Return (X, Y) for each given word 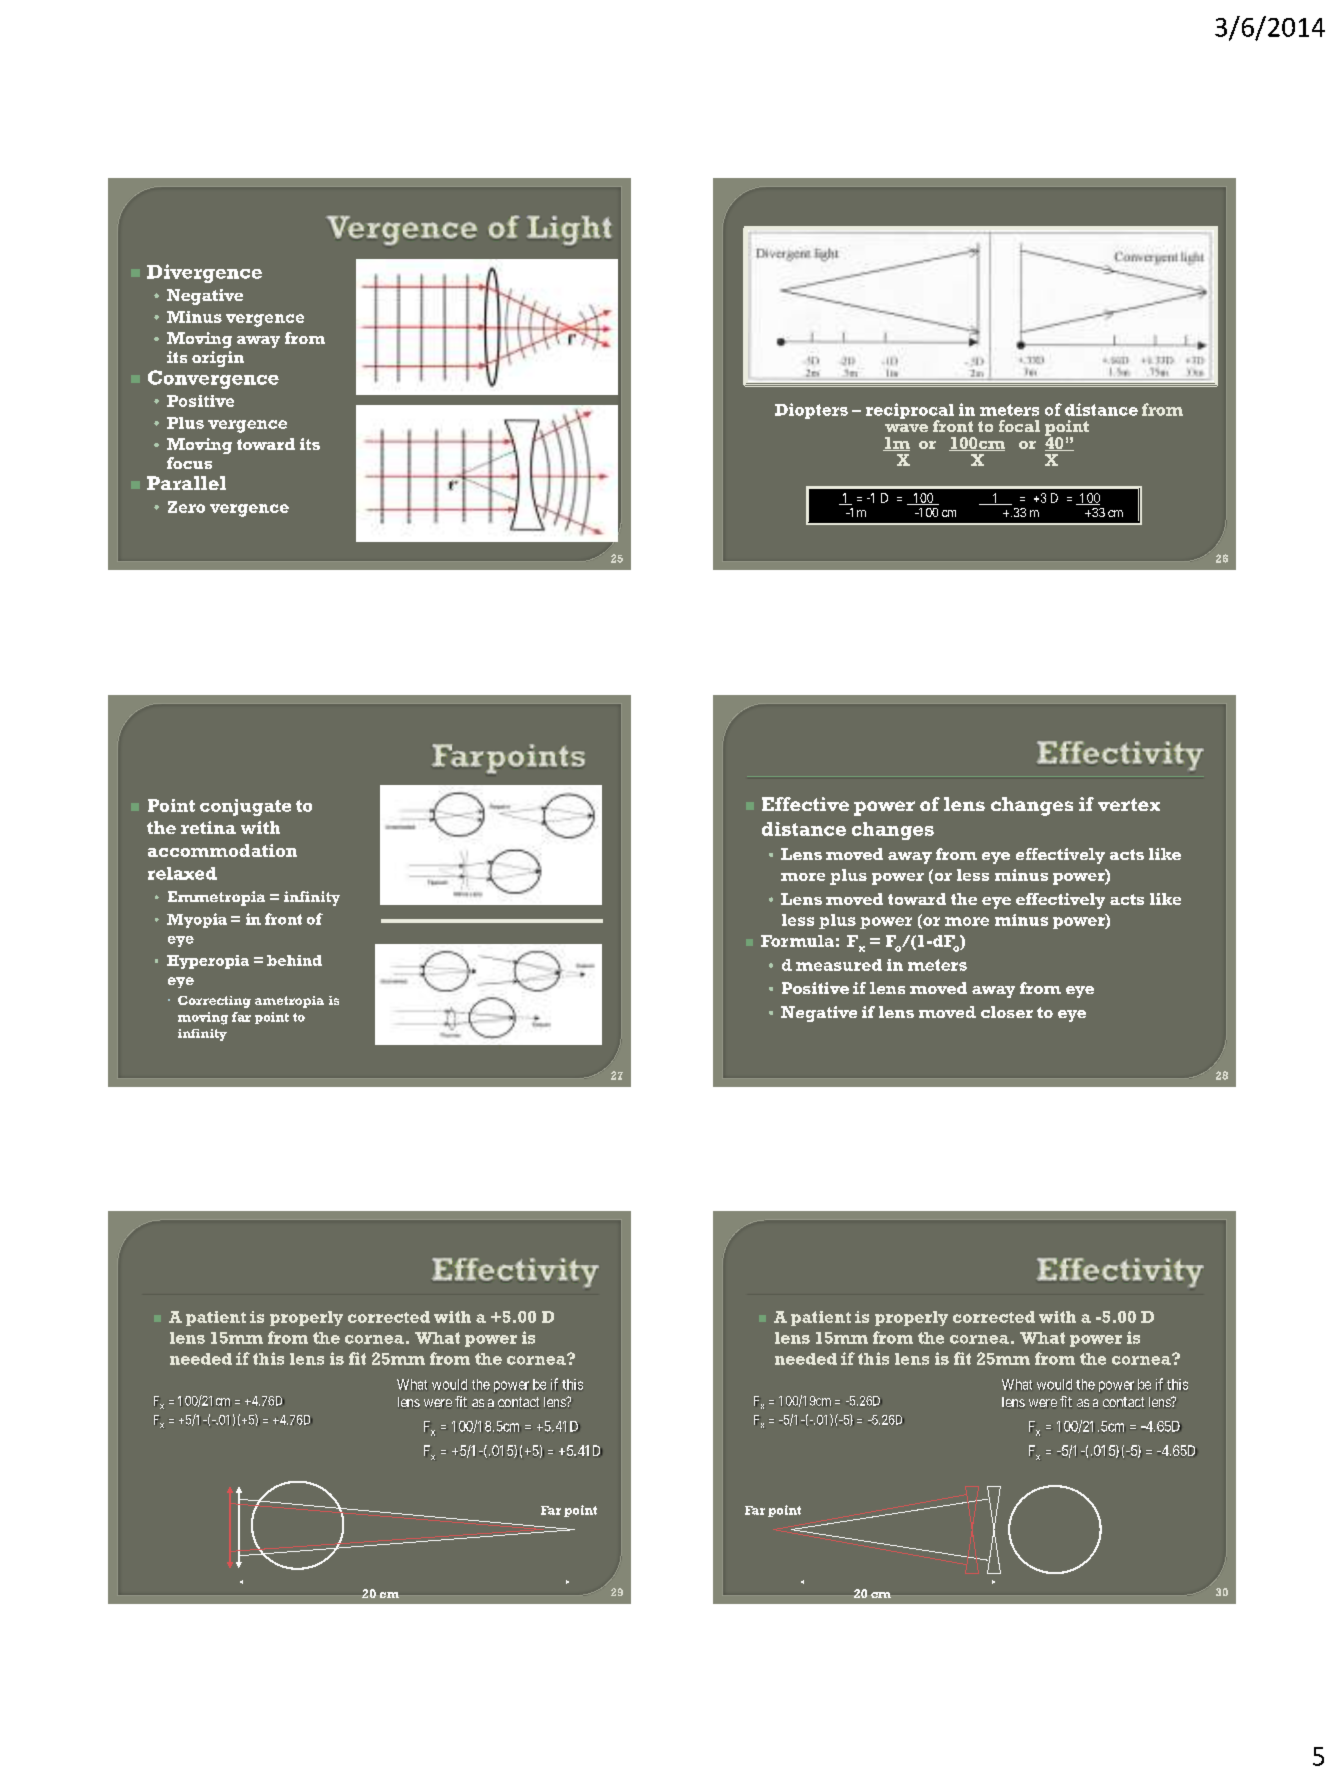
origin (218, 359)
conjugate (245, 807)
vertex (1129, 804)
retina (208, 827)
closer (1007, 1012)
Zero (186, 507)
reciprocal (910, 412)
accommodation (222, 850)
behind (294, 960)
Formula (797, 941)
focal (1019, 426)
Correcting (214, 1002)
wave (906, 428)
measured (839, 965)
